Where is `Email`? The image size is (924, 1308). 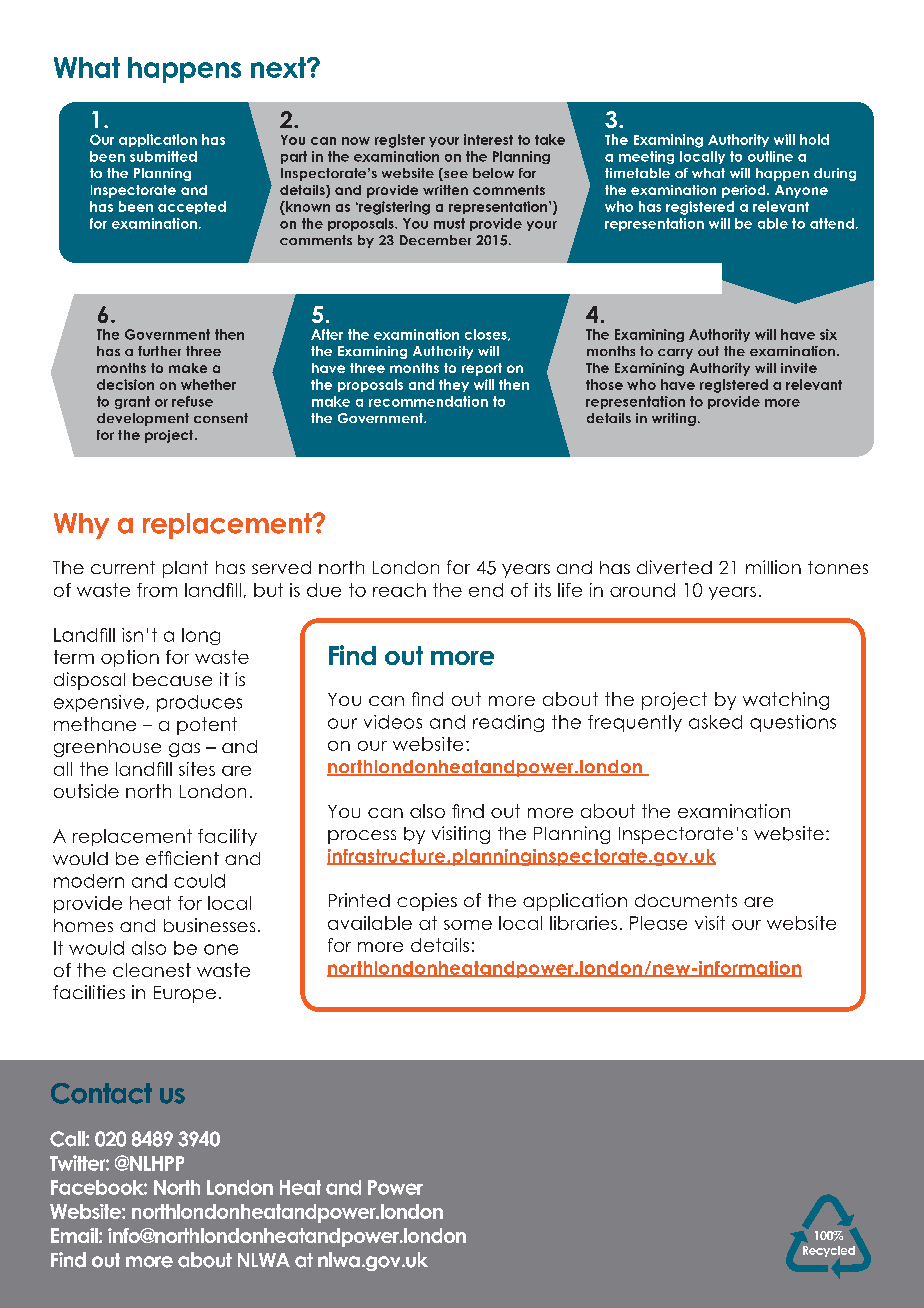
Email is located at coordinates (75, 1235).
